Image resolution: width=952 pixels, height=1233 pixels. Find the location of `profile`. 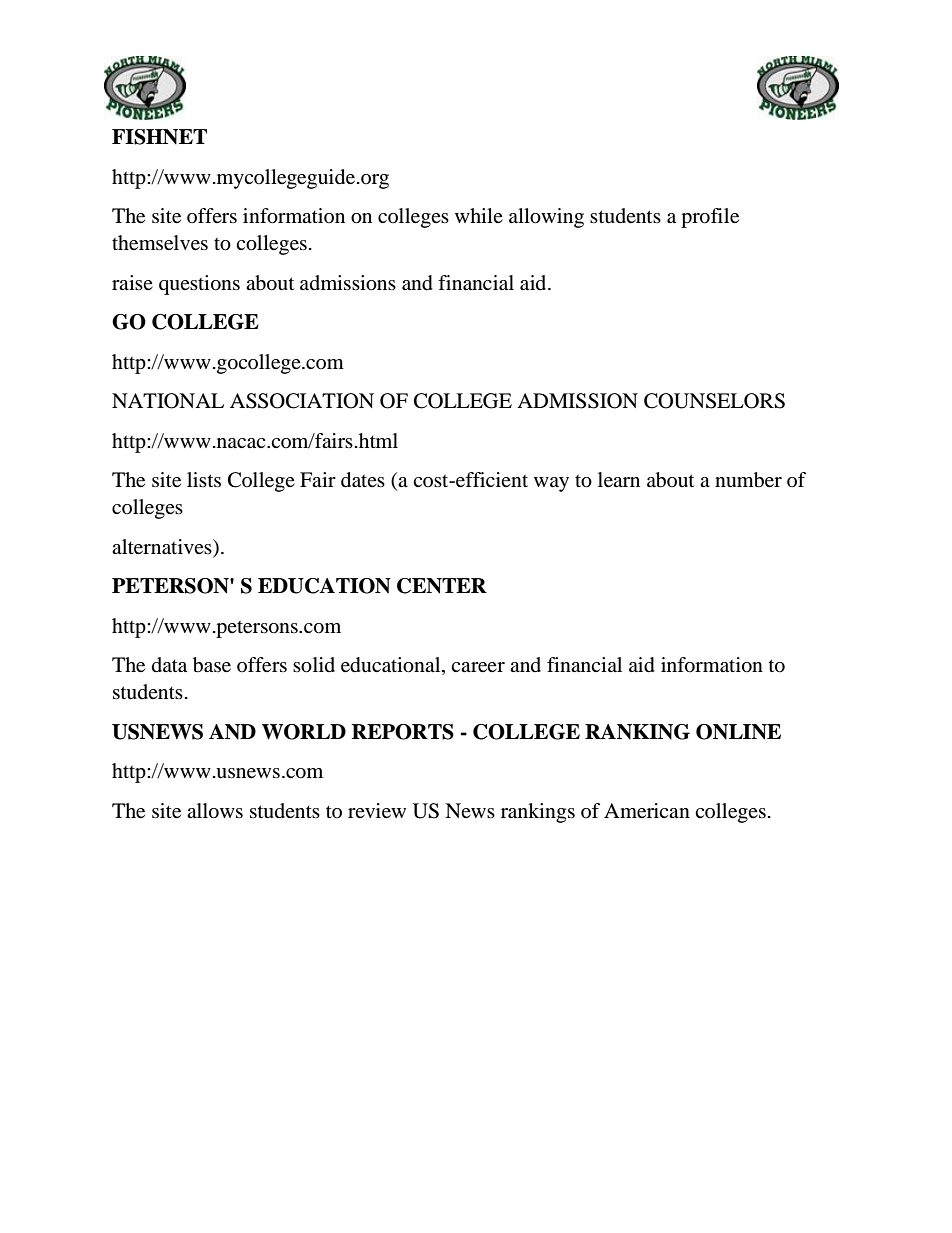

profile is located at coordinates (710, 218).
